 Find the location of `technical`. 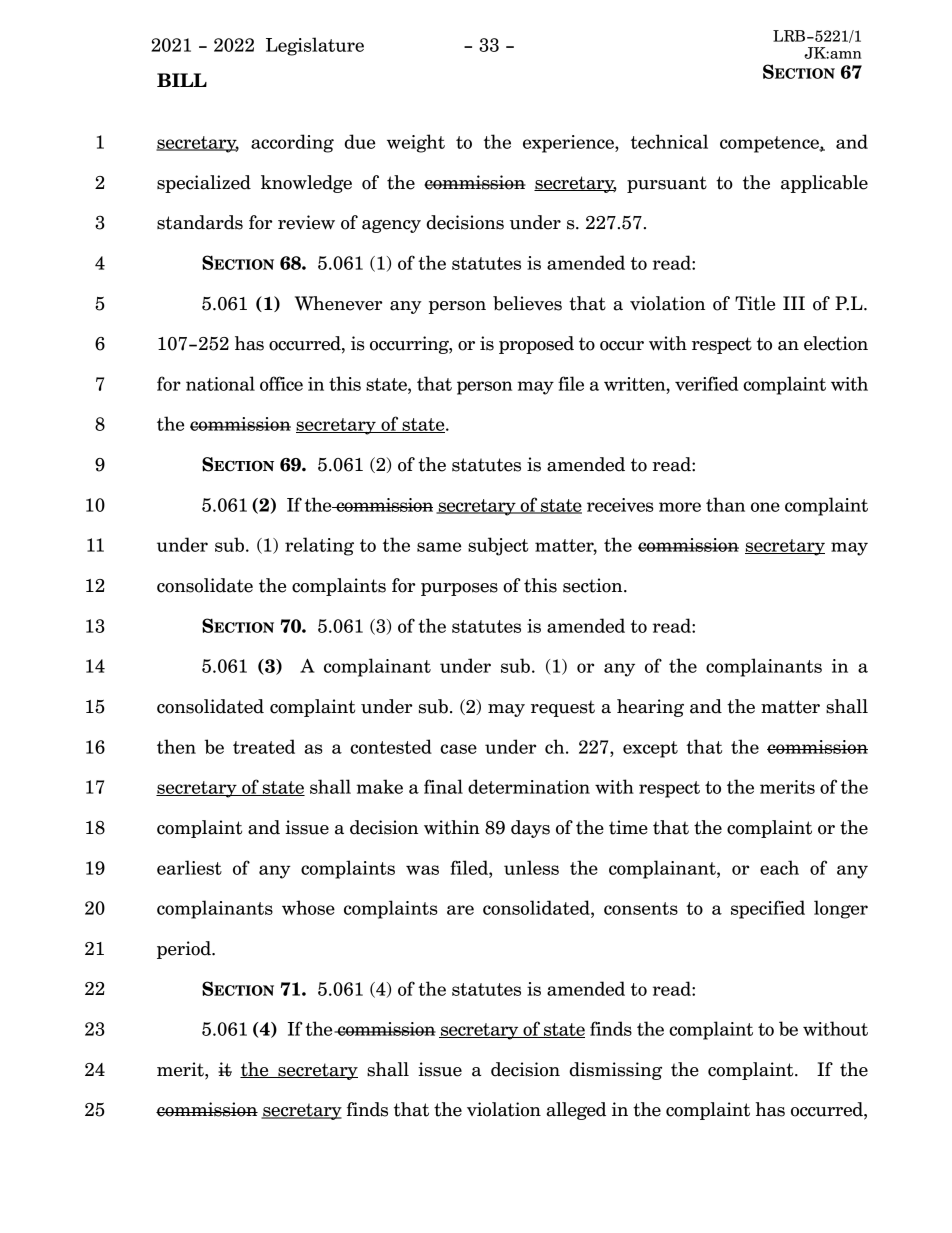

technical is located at coordinates (669, 141).
